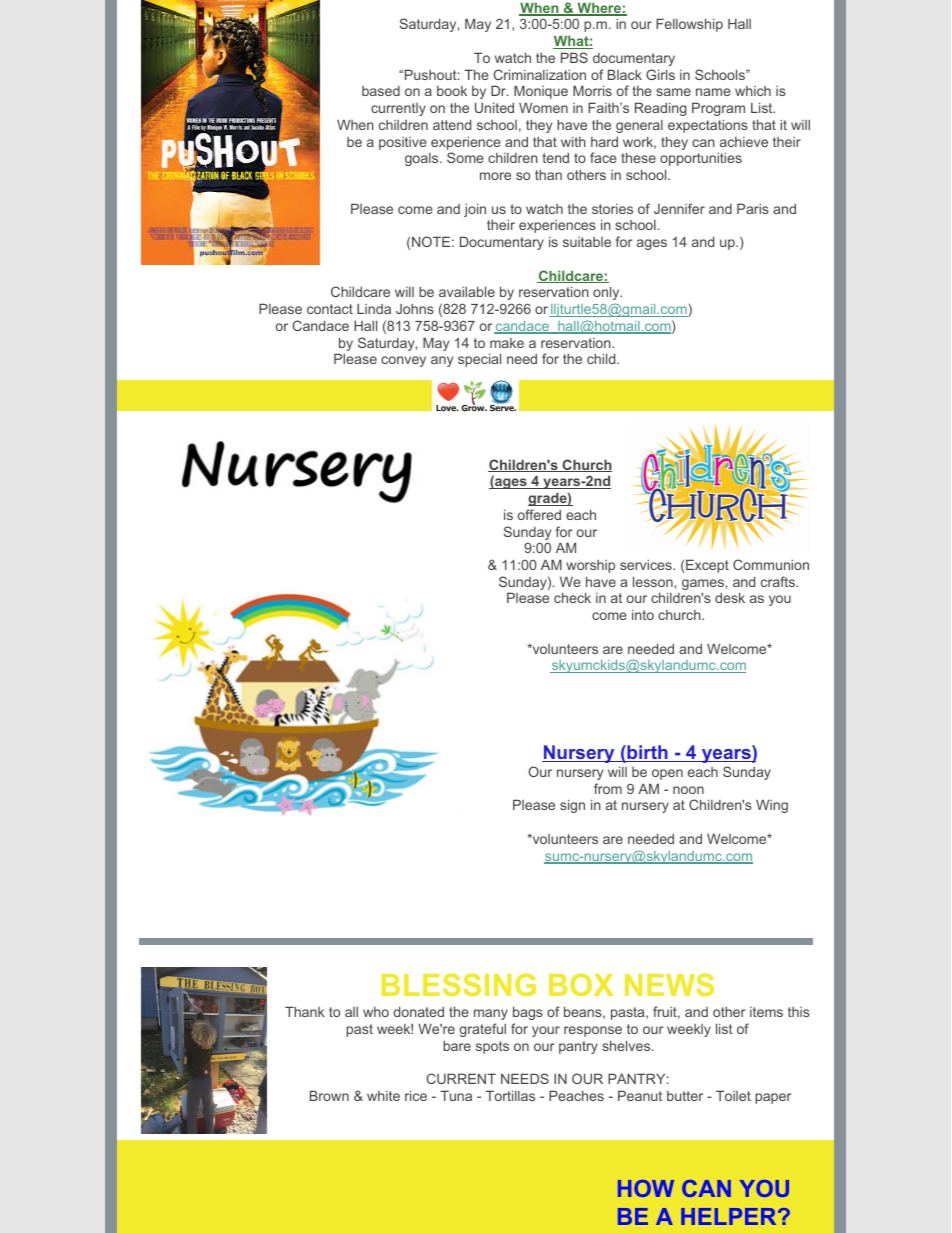 The height and width of the image is (1233, 952). What do you see at coordinates (572, 597) in the image?
I see `check` at bounding box center [572, 597].
